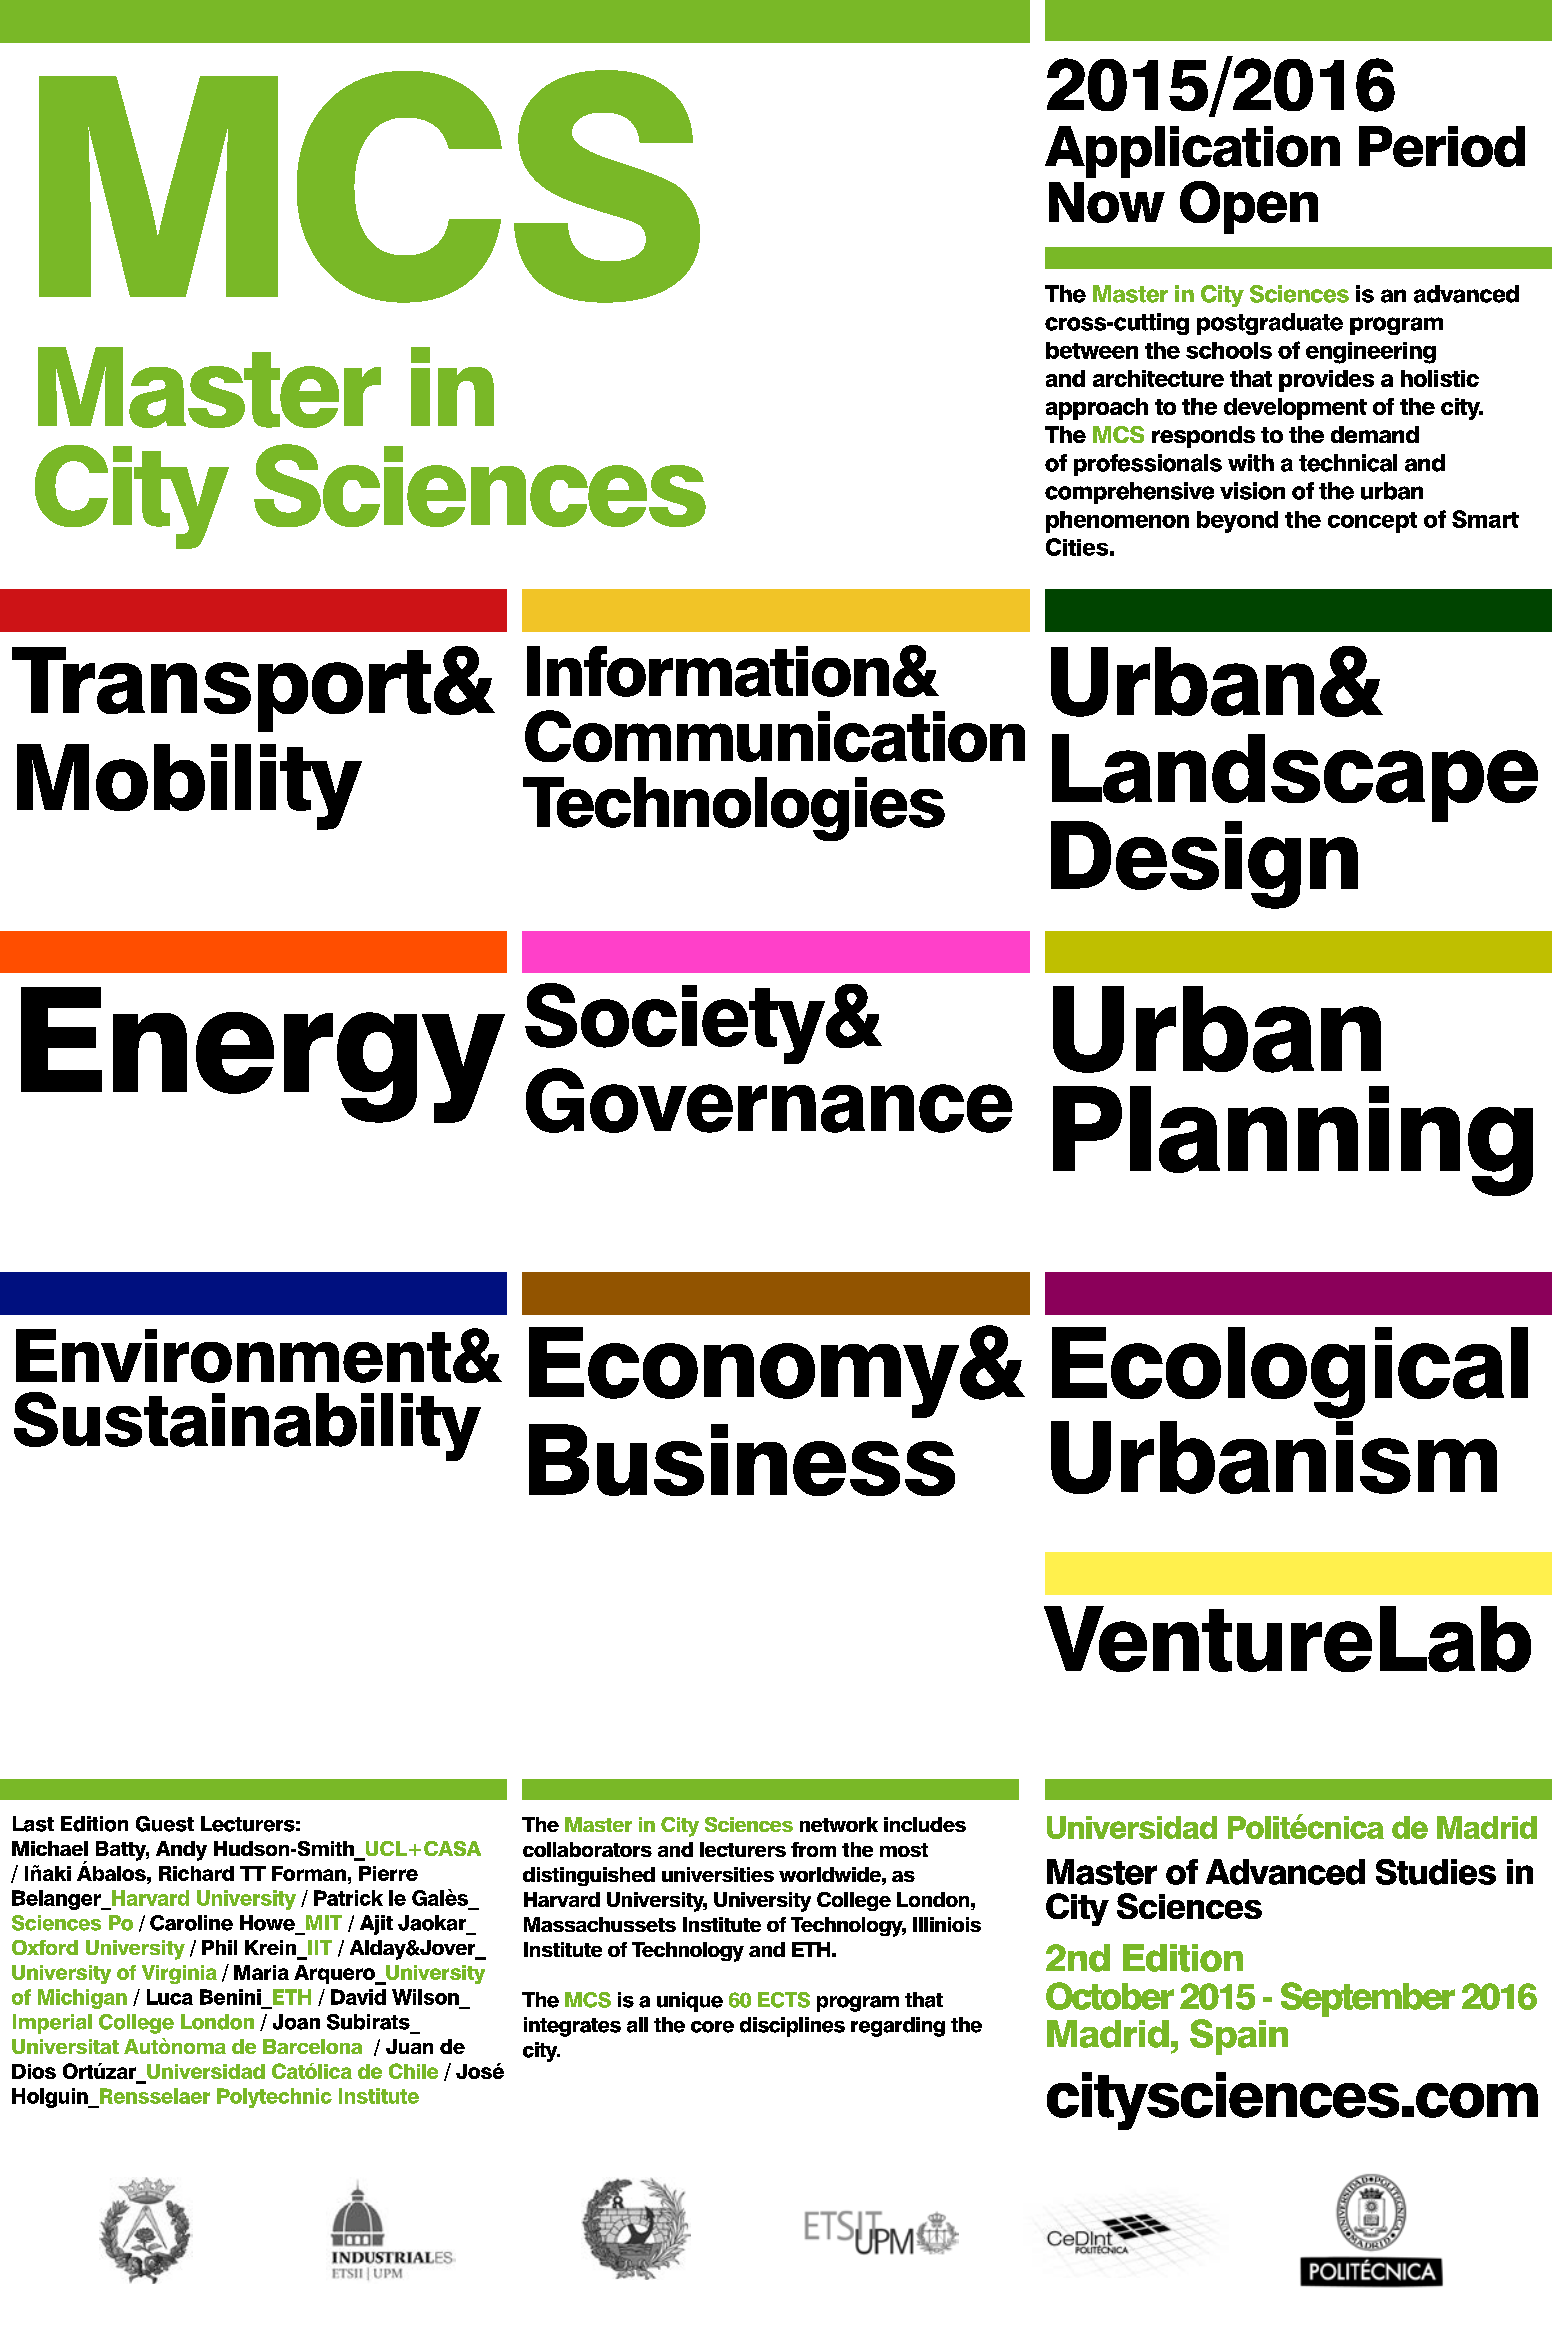 Image resolution: width=1552 pixels, height=2328 pixels. What do you see at coordinates (1293, 1141) in the screenshot?
I see `Planning` at bounding box center [1293, 1141].
